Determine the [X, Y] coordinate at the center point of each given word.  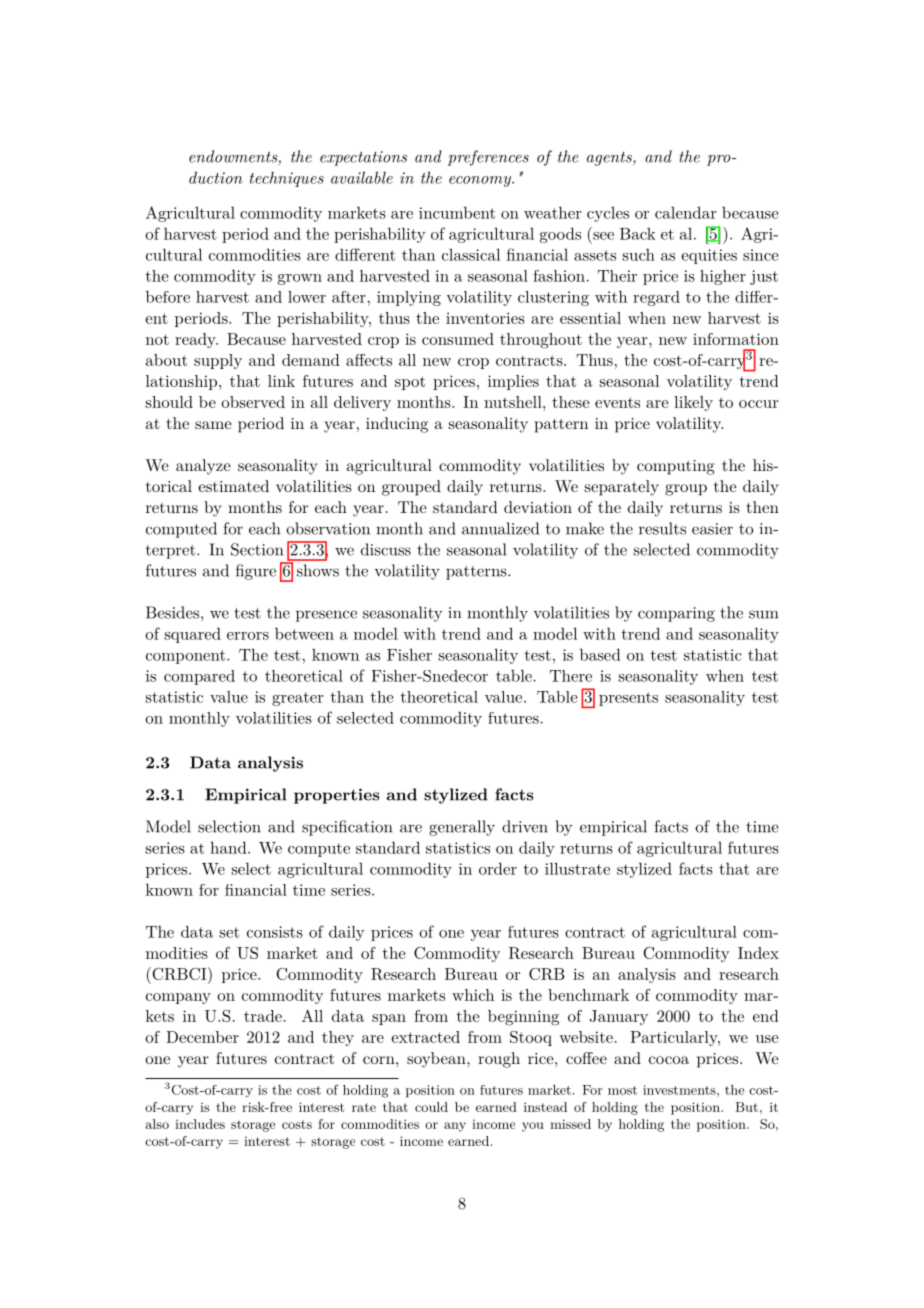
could [431, 1107]
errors [248, 636]
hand [229, 847]
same [213, 425]
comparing [676, 614]
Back [638, 234]
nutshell [514, 402]
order [498, 868]
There [571, 676]
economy [481, 181]
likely [693, 403]
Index [758, 953]
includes [200, 1124]
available [362, 177]
